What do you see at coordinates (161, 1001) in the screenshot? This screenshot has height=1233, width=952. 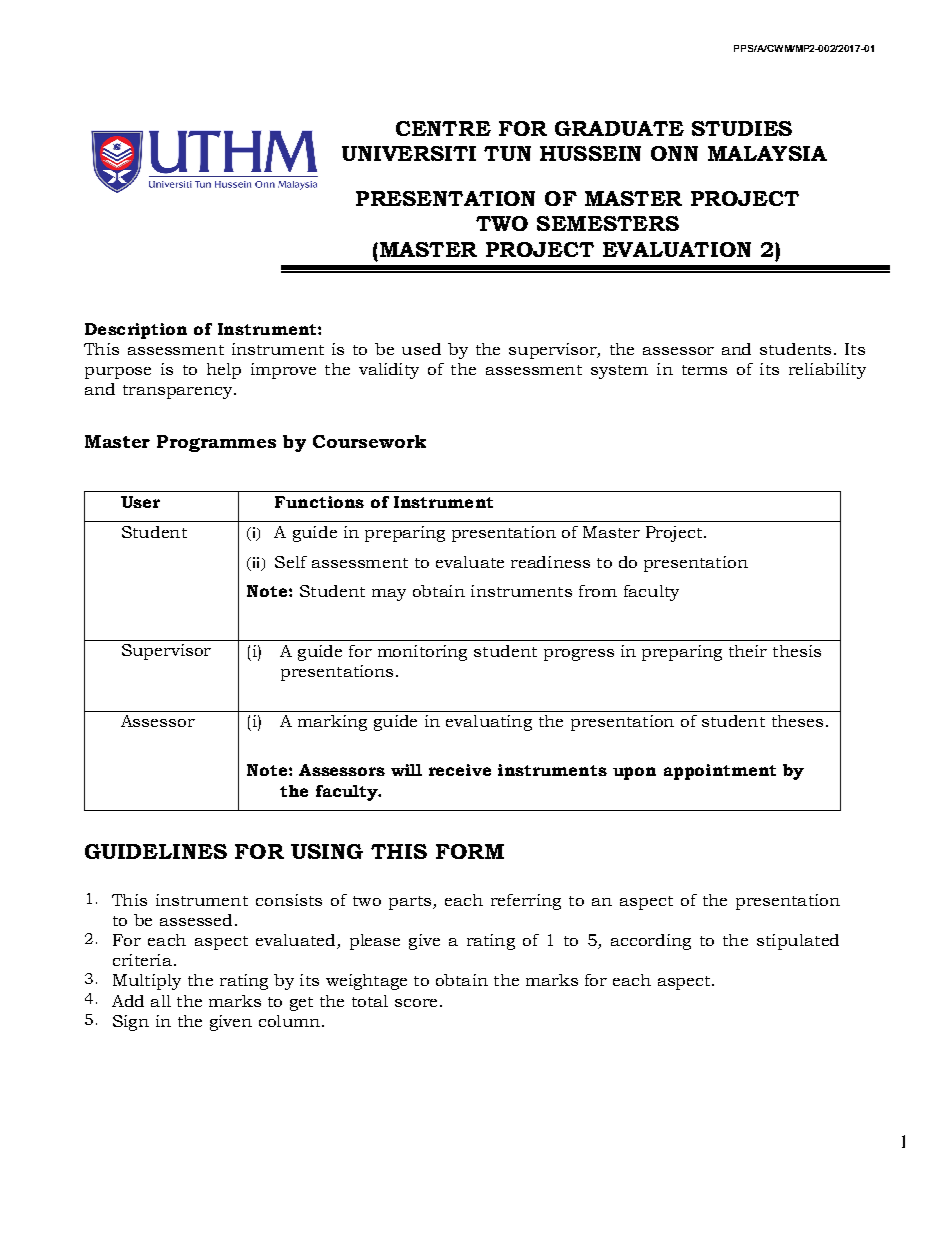 I see `all` at bounding box center [161, 1001].
